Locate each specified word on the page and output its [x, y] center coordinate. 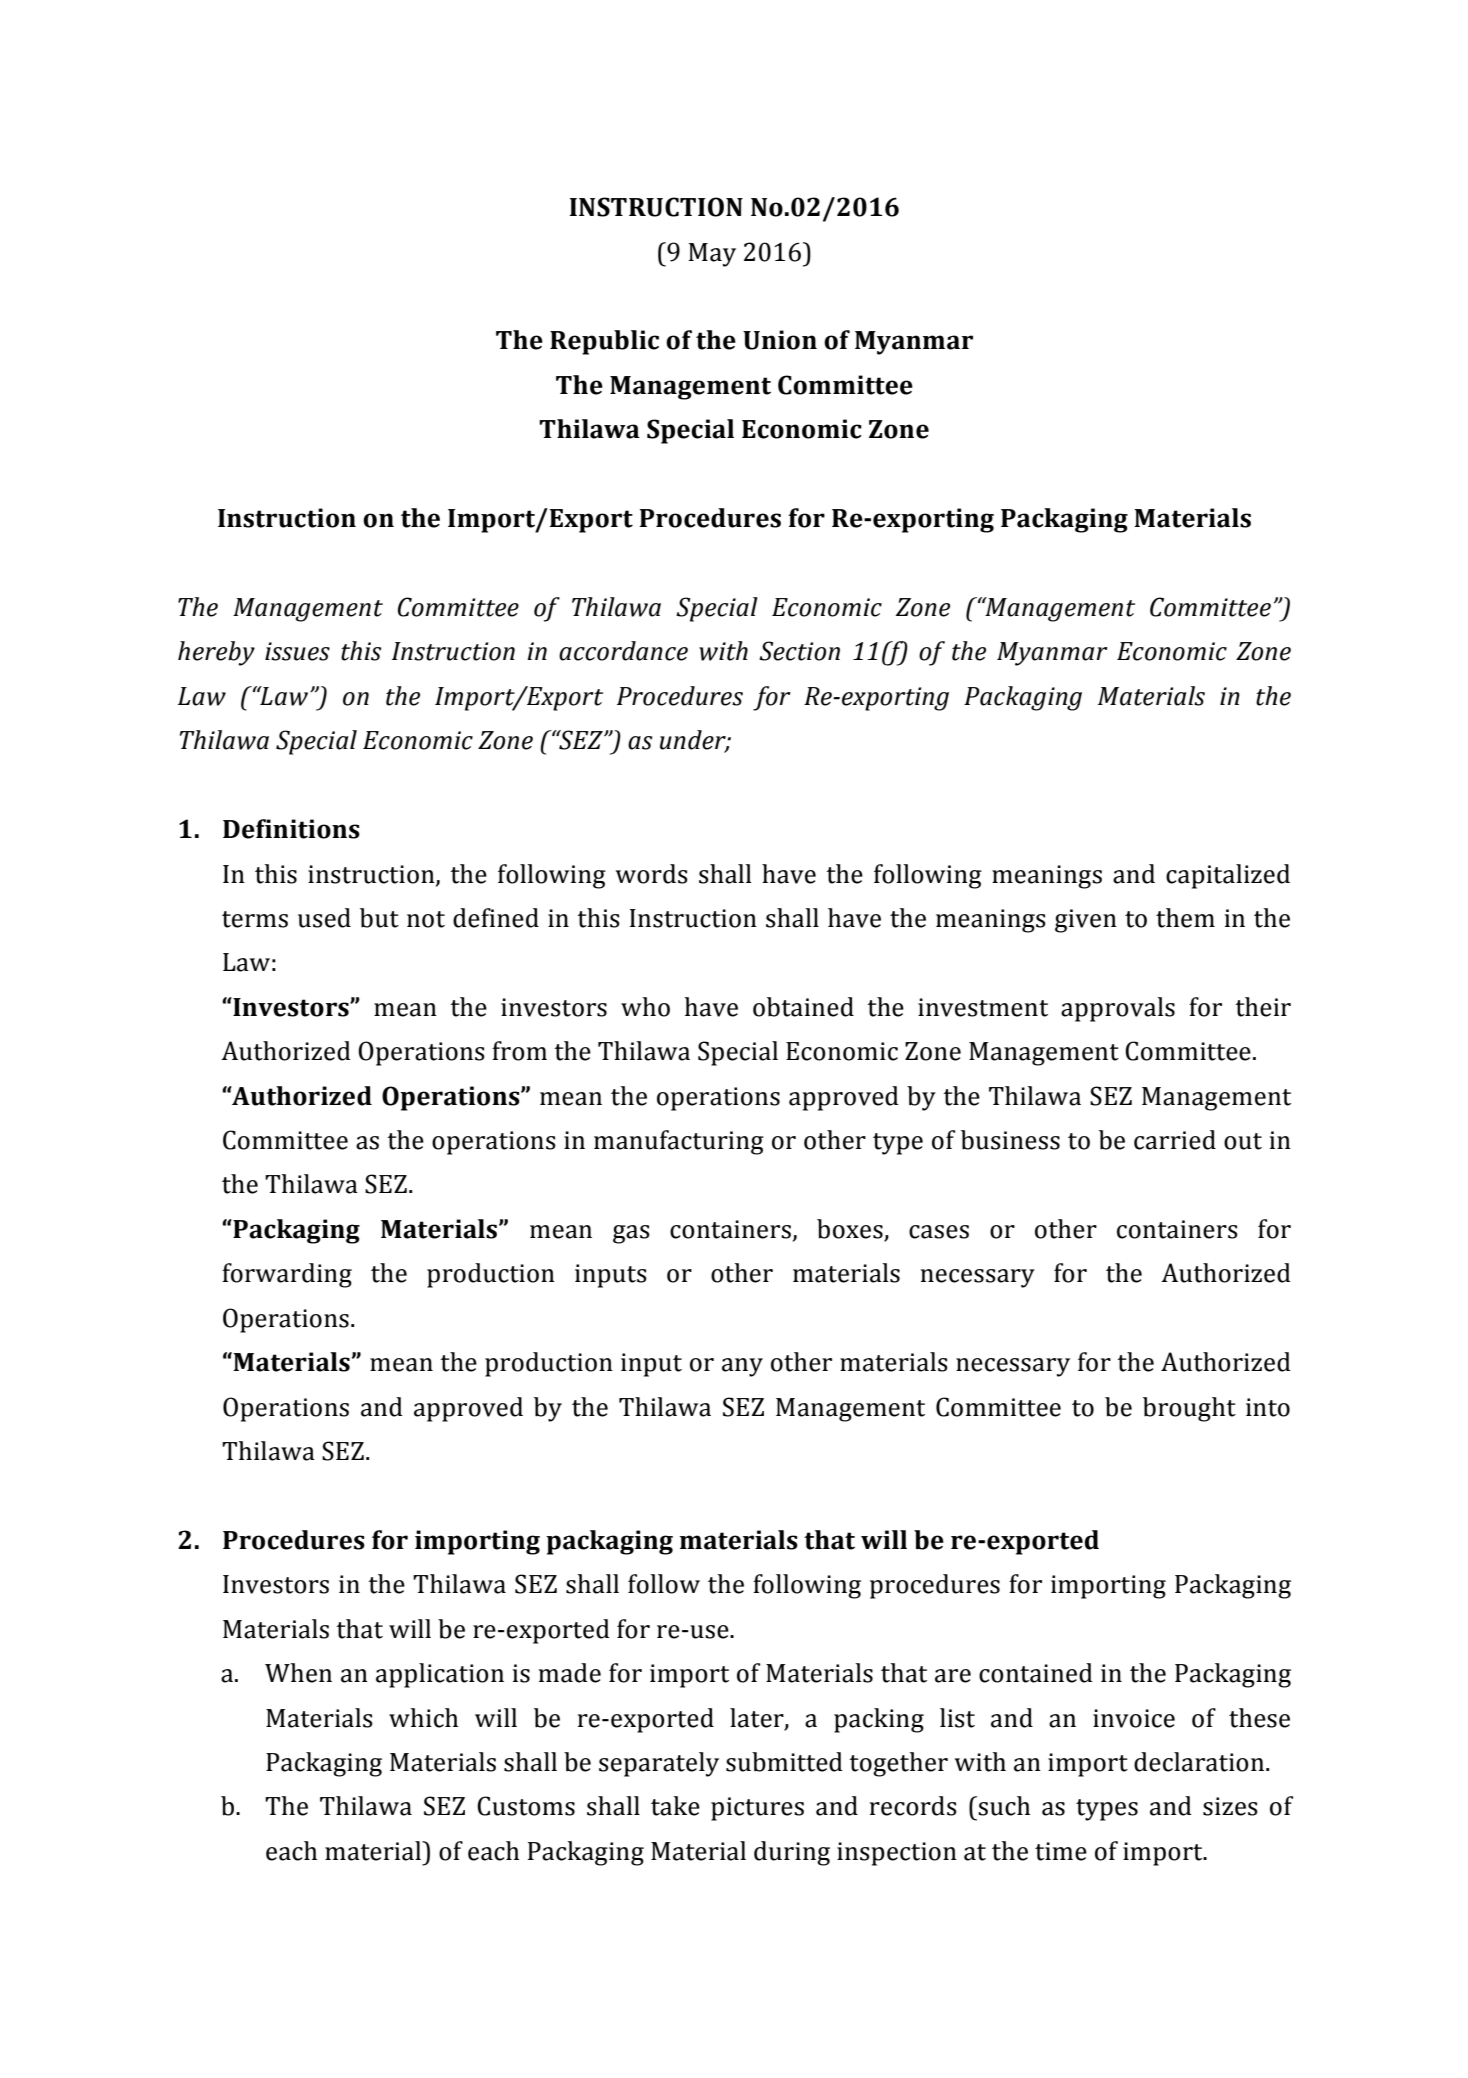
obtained [803, 1007]
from [519, 1051]
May [712, 255]
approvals [1118, 1009]
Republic [604, 342]
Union [780, 340]
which [423, 1718]
